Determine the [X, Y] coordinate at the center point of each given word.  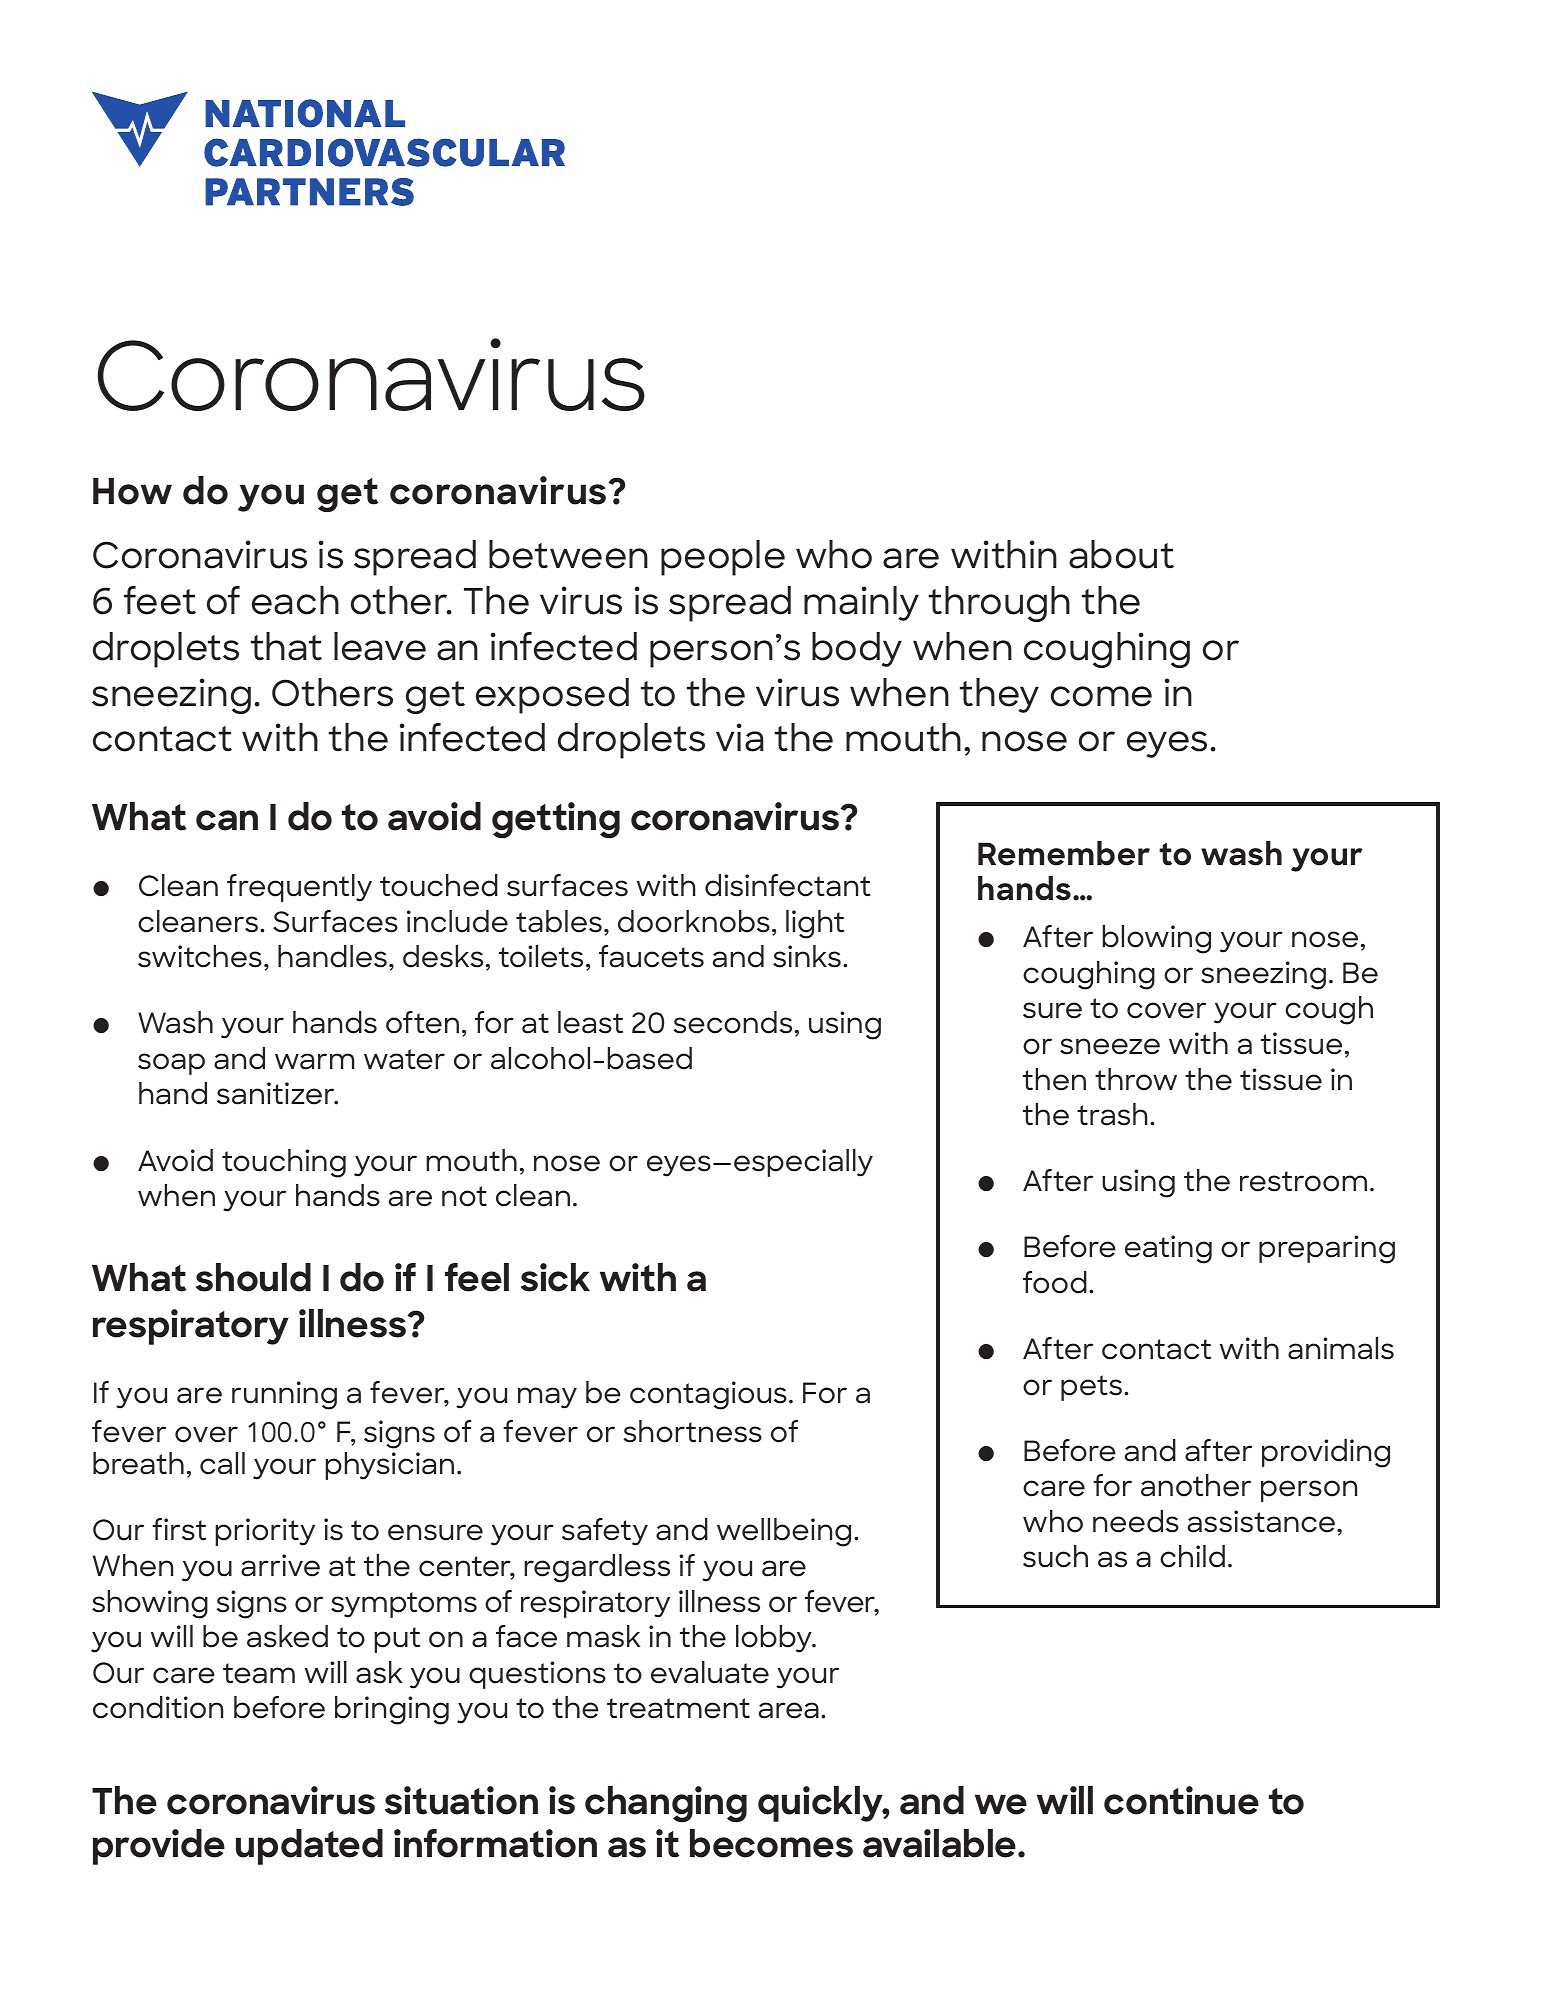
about [1121, 554]
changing [666, 1804]
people [723, 558]
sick [555, 1277]
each [295, 600]
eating [1168, 1249]
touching [284, 1163]
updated [309, 1847]
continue [1181, 1800]
